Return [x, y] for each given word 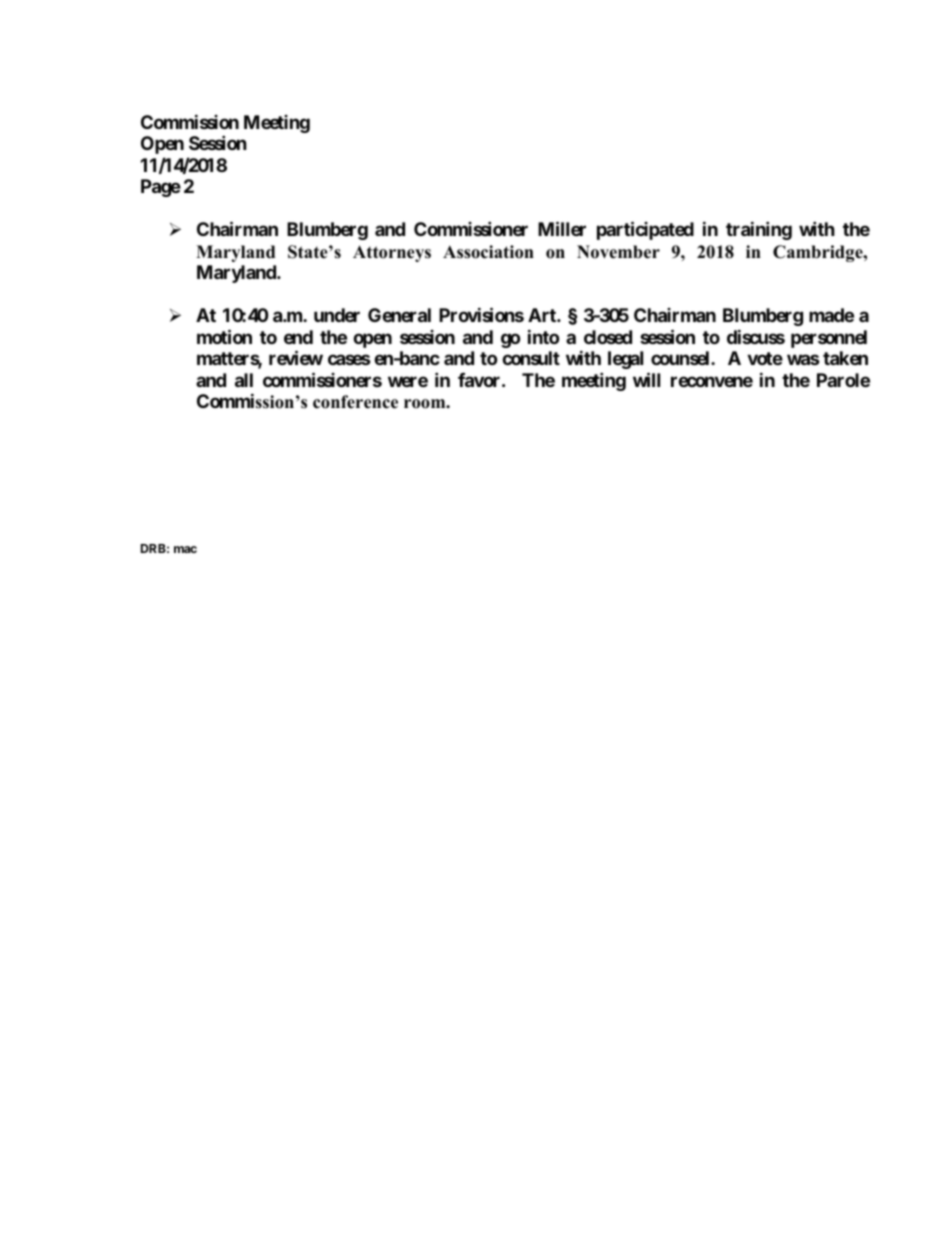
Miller [562, 229]
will [646, 379]
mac [185, 549]
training [759, 231]
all [244, 380]
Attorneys [392, 253]
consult [531, 358]
